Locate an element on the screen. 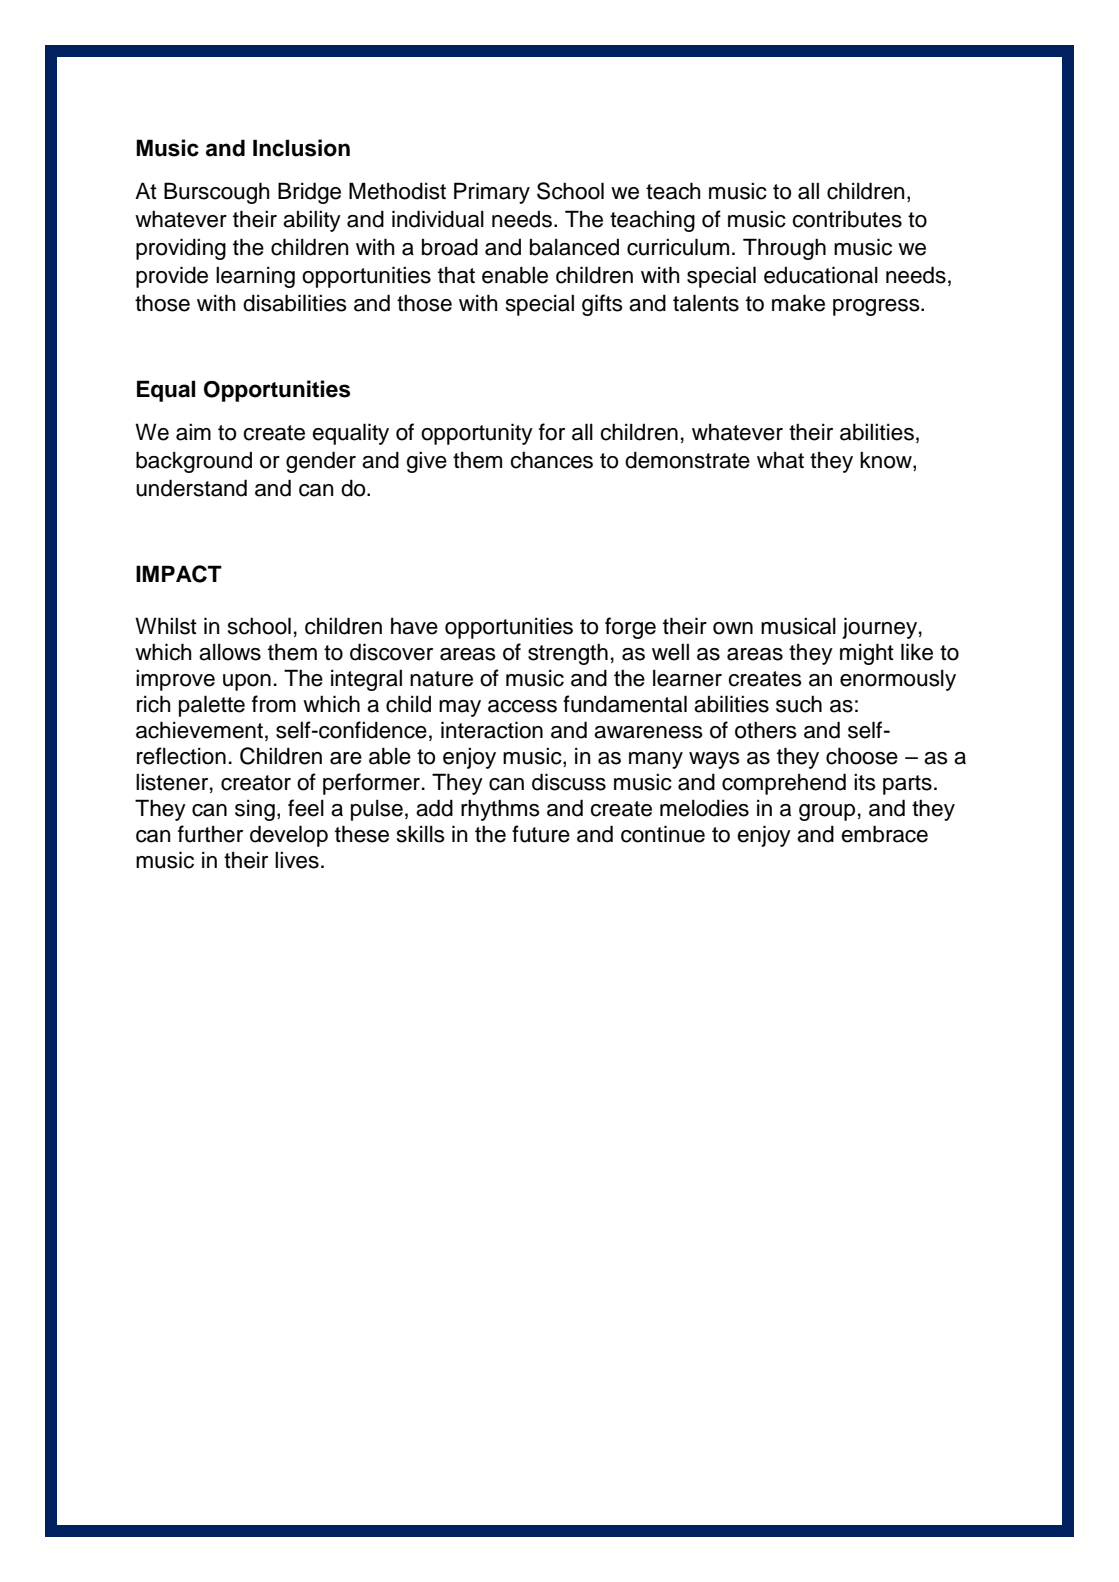 This screenshot has width=1119, height=1582. learning is located at coordinates (255, 277).
